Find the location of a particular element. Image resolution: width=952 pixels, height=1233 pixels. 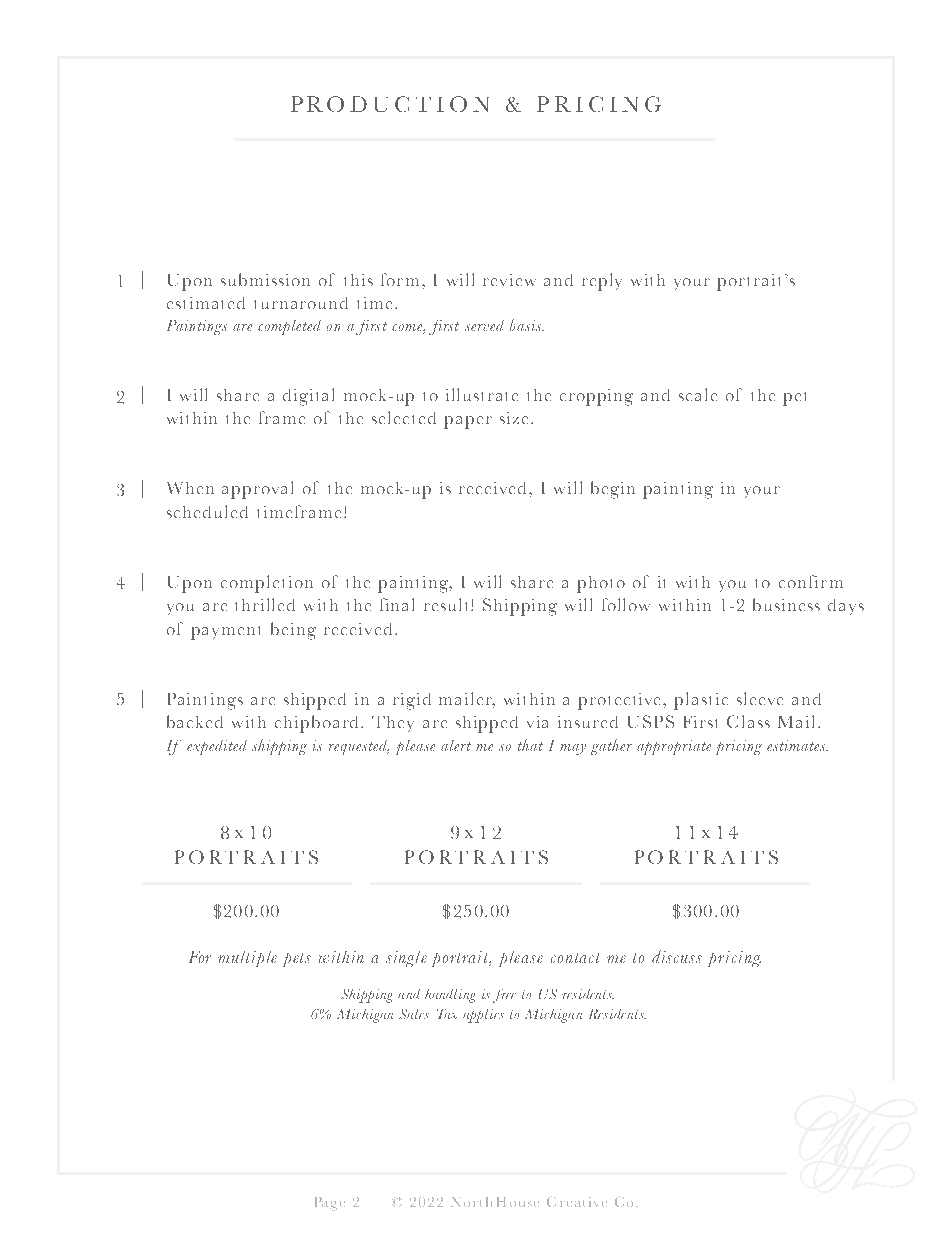

review is located at coordinates (509, 280).
